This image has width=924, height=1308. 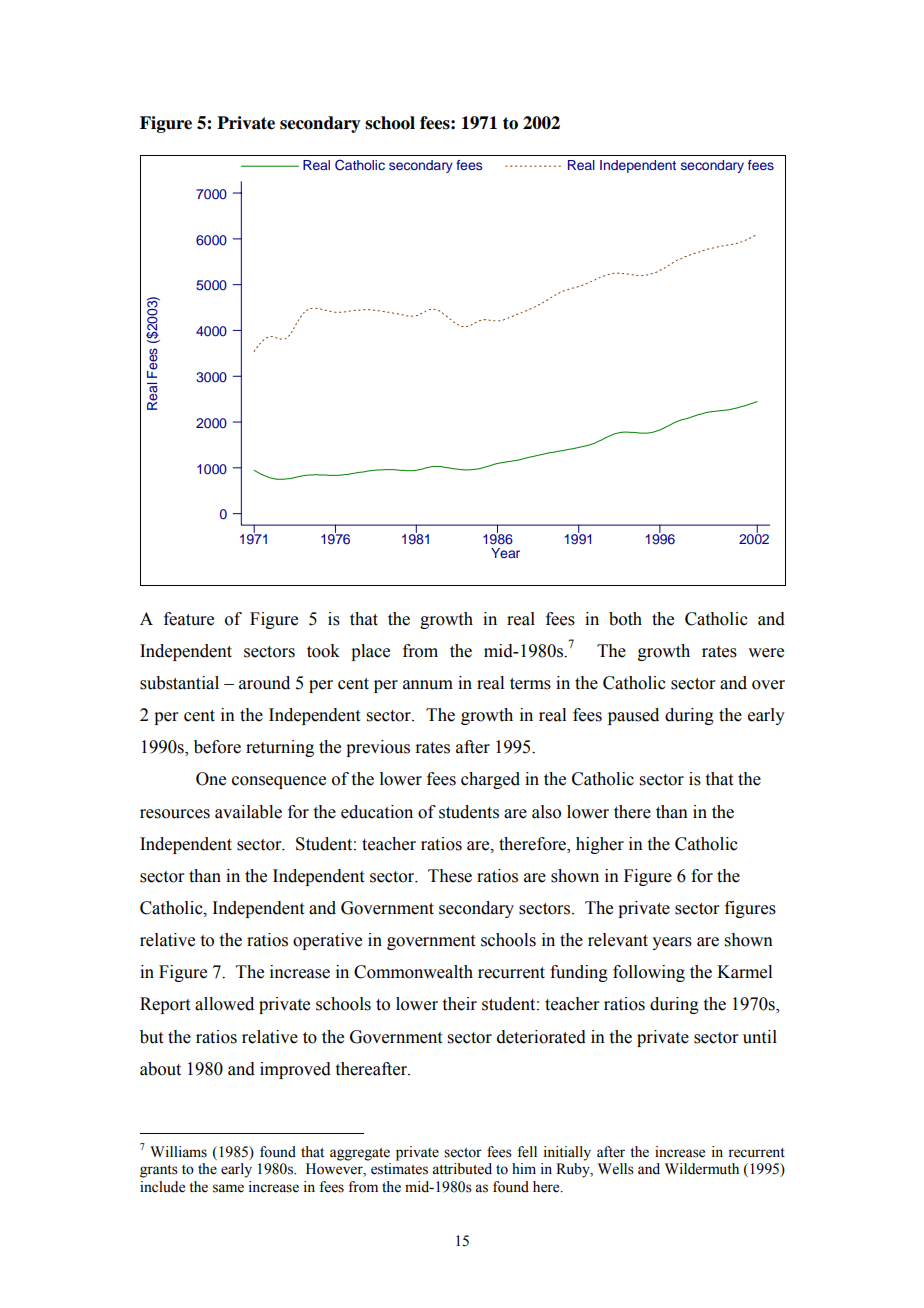 What do you see at coordinates (370, 652) in the image?
I see `place` at bounding box center [370, 652].
